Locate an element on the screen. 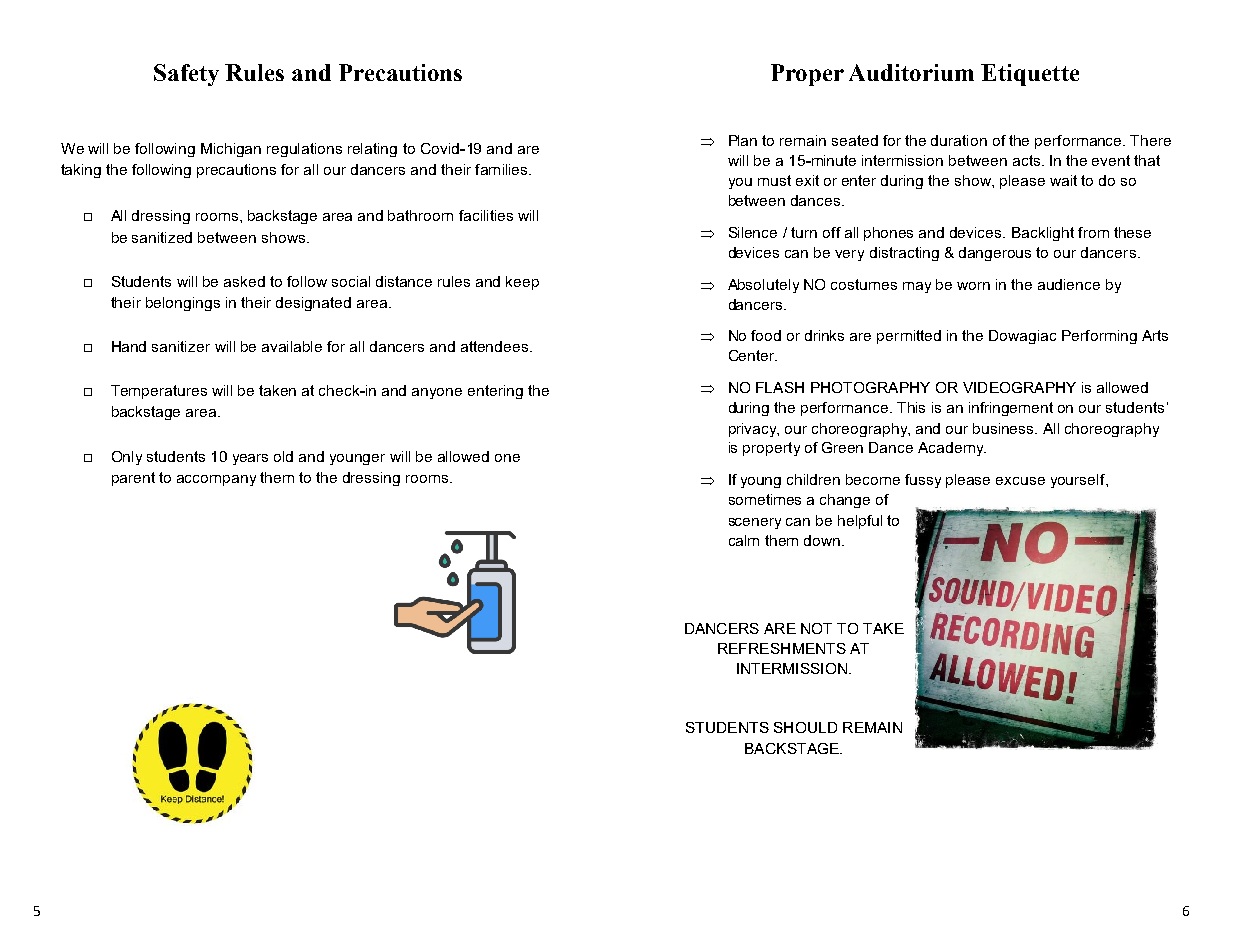 The height and width of the screenshot is (952, 1233). infringement is located at coordinates (1011, 409).
